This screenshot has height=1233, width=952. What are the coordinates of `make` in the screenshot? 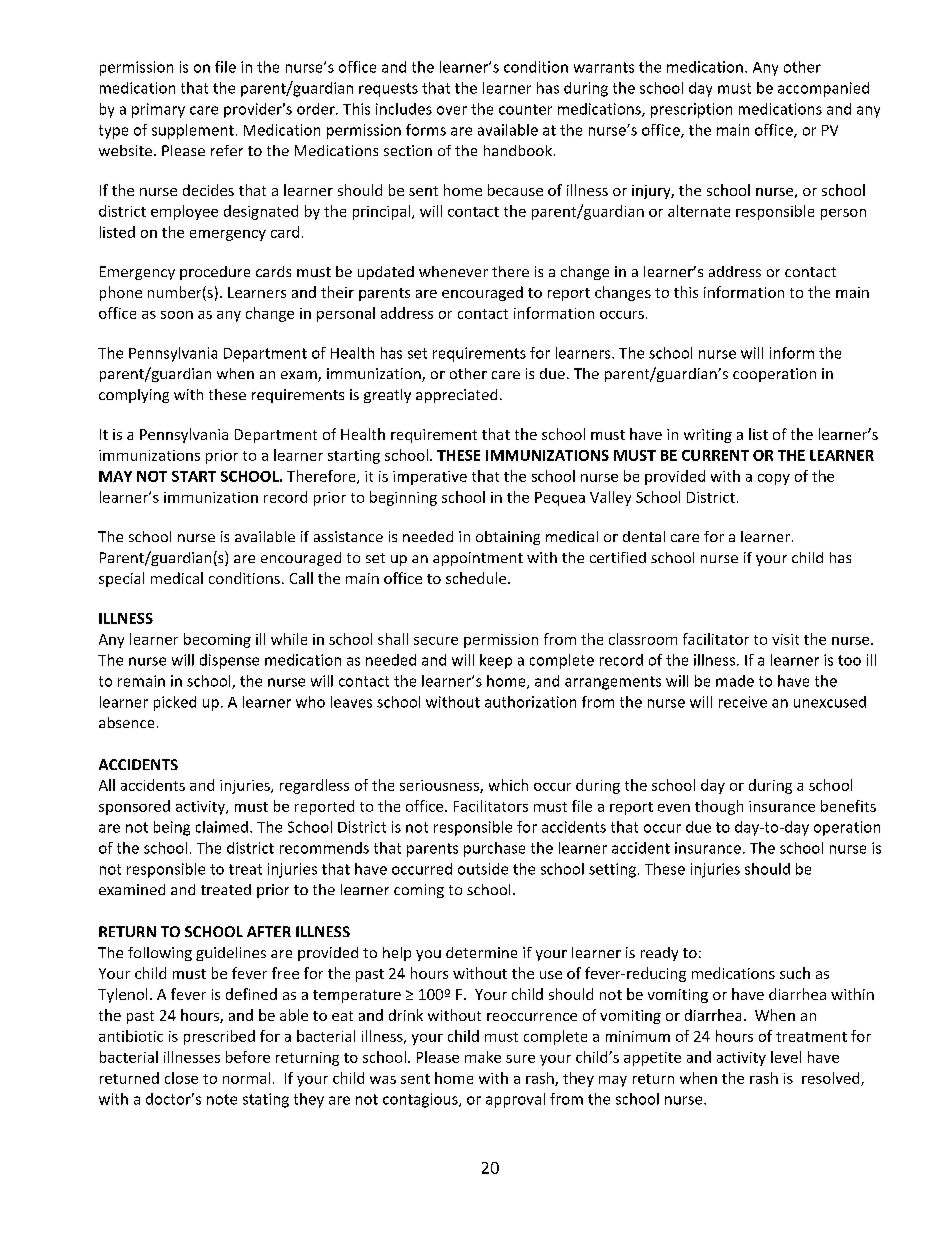 It's located at (483, 1057).
